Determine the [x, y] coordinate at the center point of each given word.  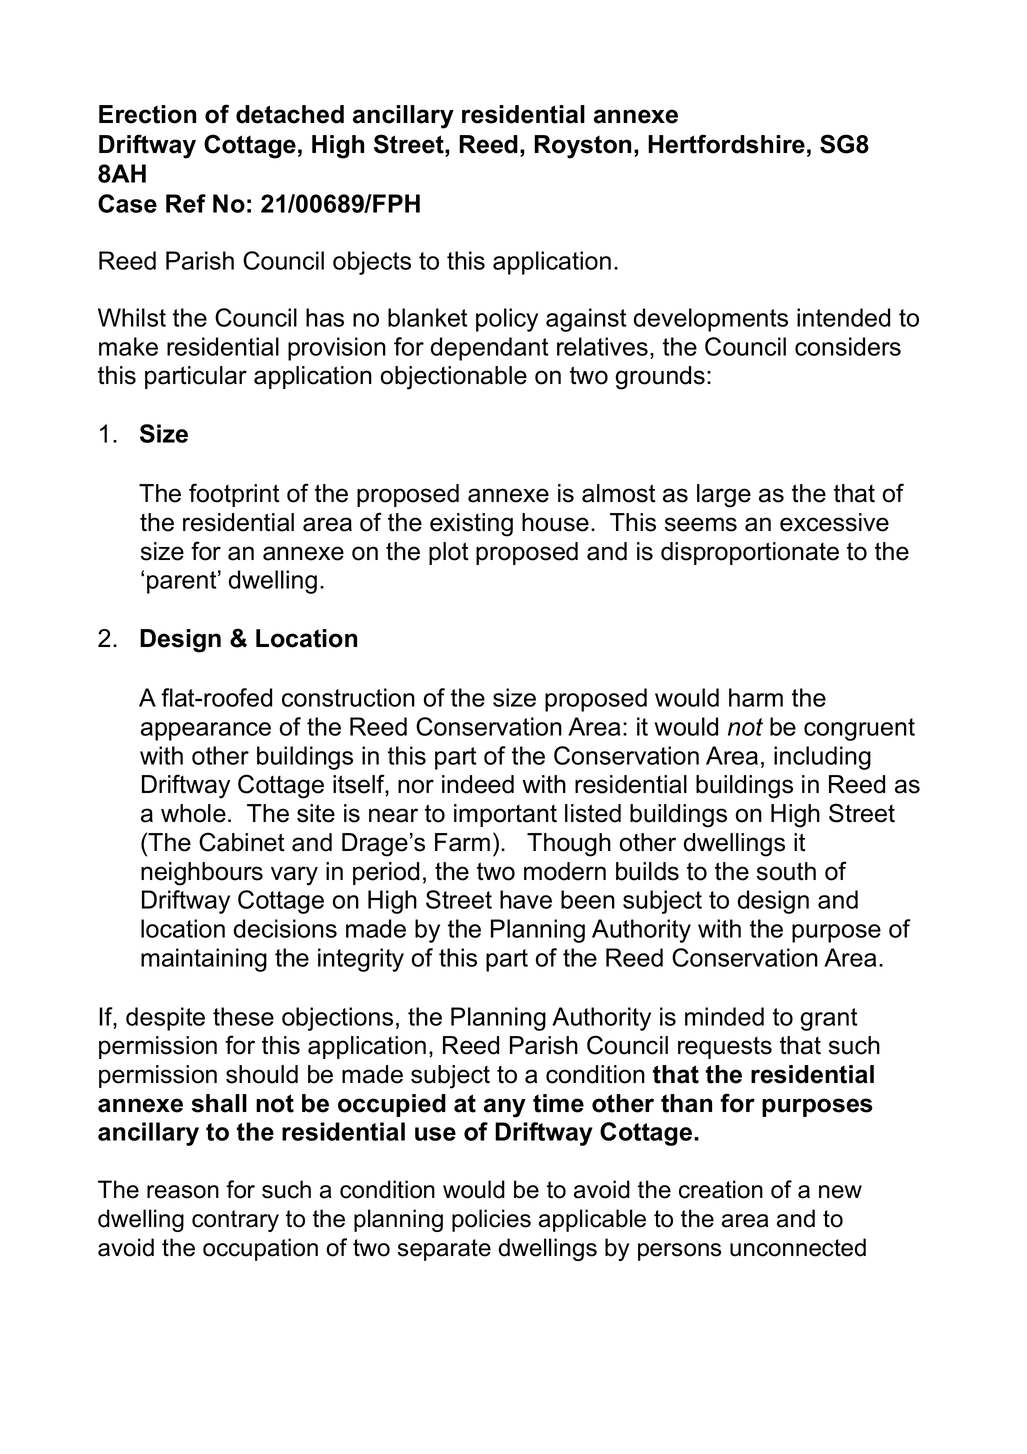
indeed [478, 784]
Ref [186, 203]
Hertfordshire [726, 144]
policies [491, 1220]
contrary [235, 1221]
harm [756, 697]
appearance [206, 731]
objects [372, 263]
